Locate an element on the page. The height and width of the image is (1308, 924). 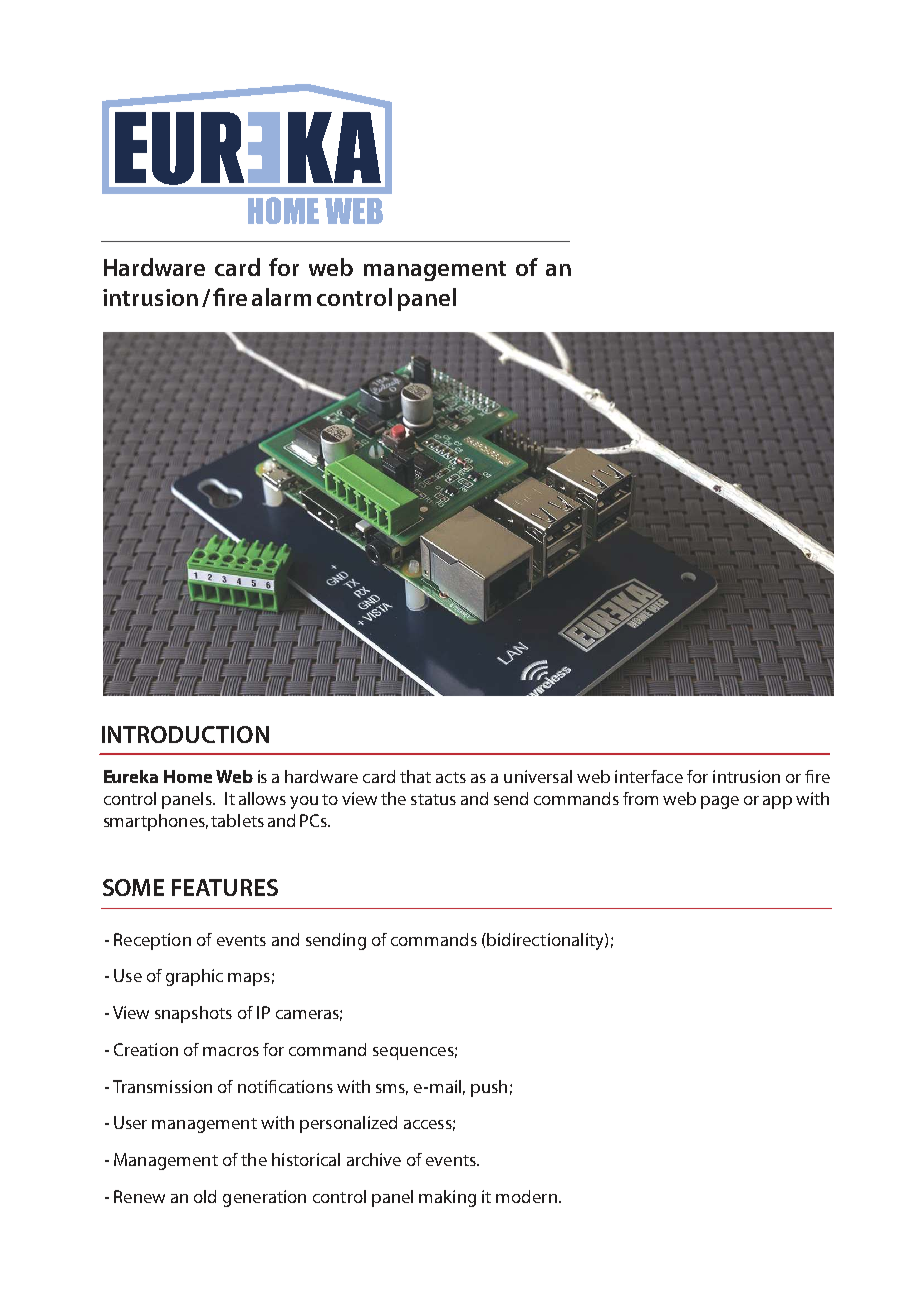
interface is located at coordinates (649, 776).
